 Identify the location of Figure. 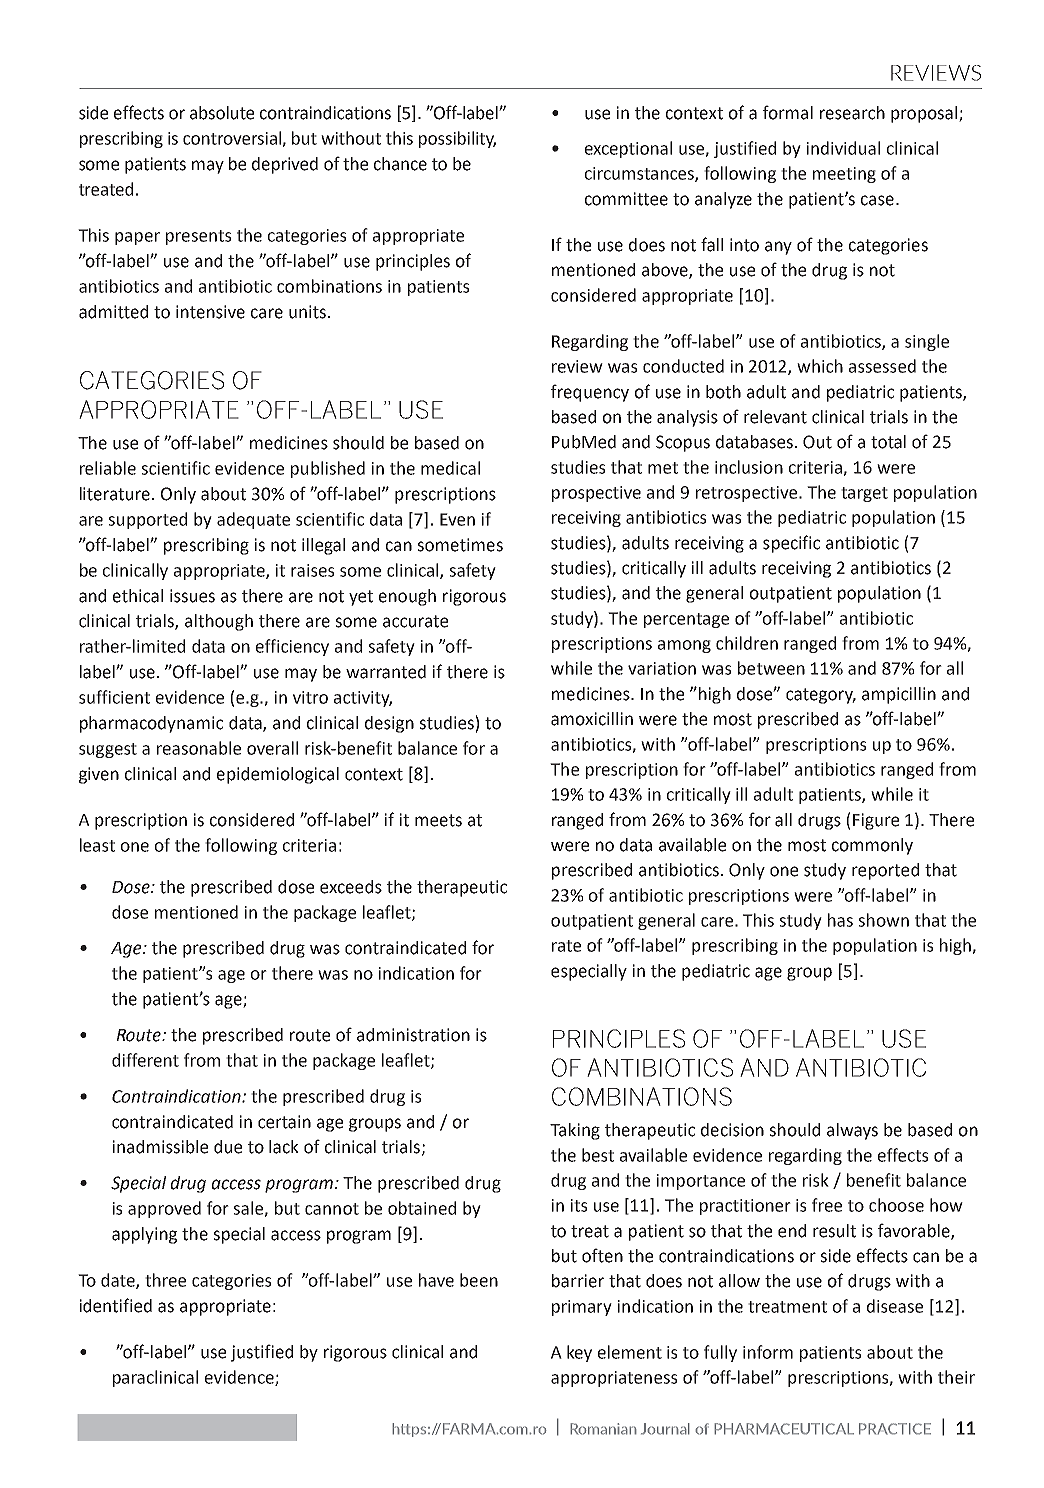
(876, 821).
